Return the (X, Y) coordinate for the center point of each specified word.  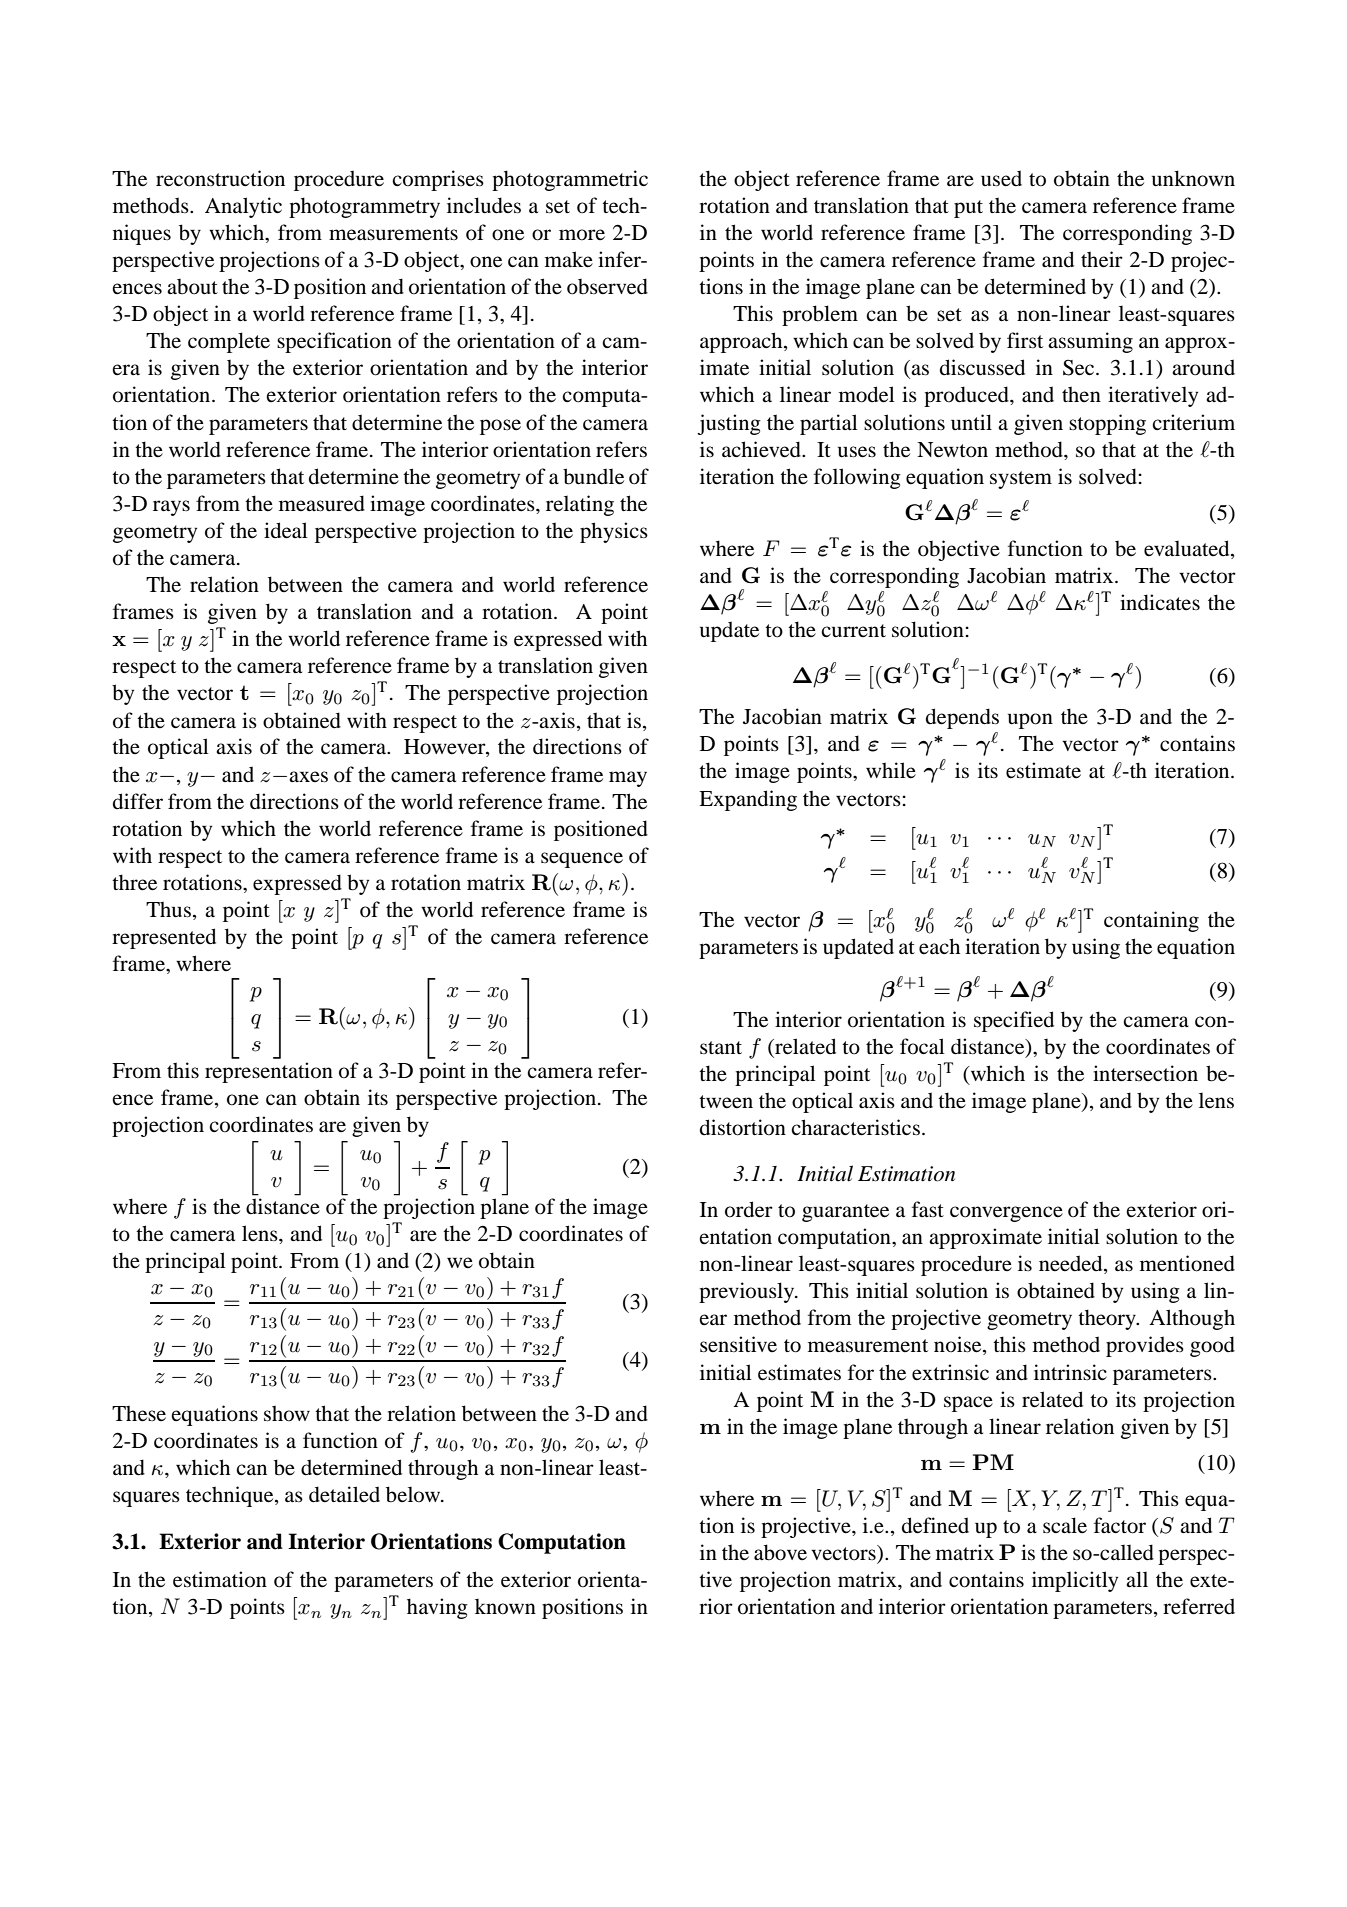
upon (1030, 721)
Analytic (243, 207)
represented (164, 938)
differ (138, 801)
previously (748, 1292)
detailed (344, 1494)
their (1102, 259)
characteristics (855, 1127)
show (287, 1413)
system (1021, 480)
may (628, 779)
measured (322, 503)
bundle (593, 476)
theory (1108, 1319)
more (582, 235)
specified (1014, 1021)
